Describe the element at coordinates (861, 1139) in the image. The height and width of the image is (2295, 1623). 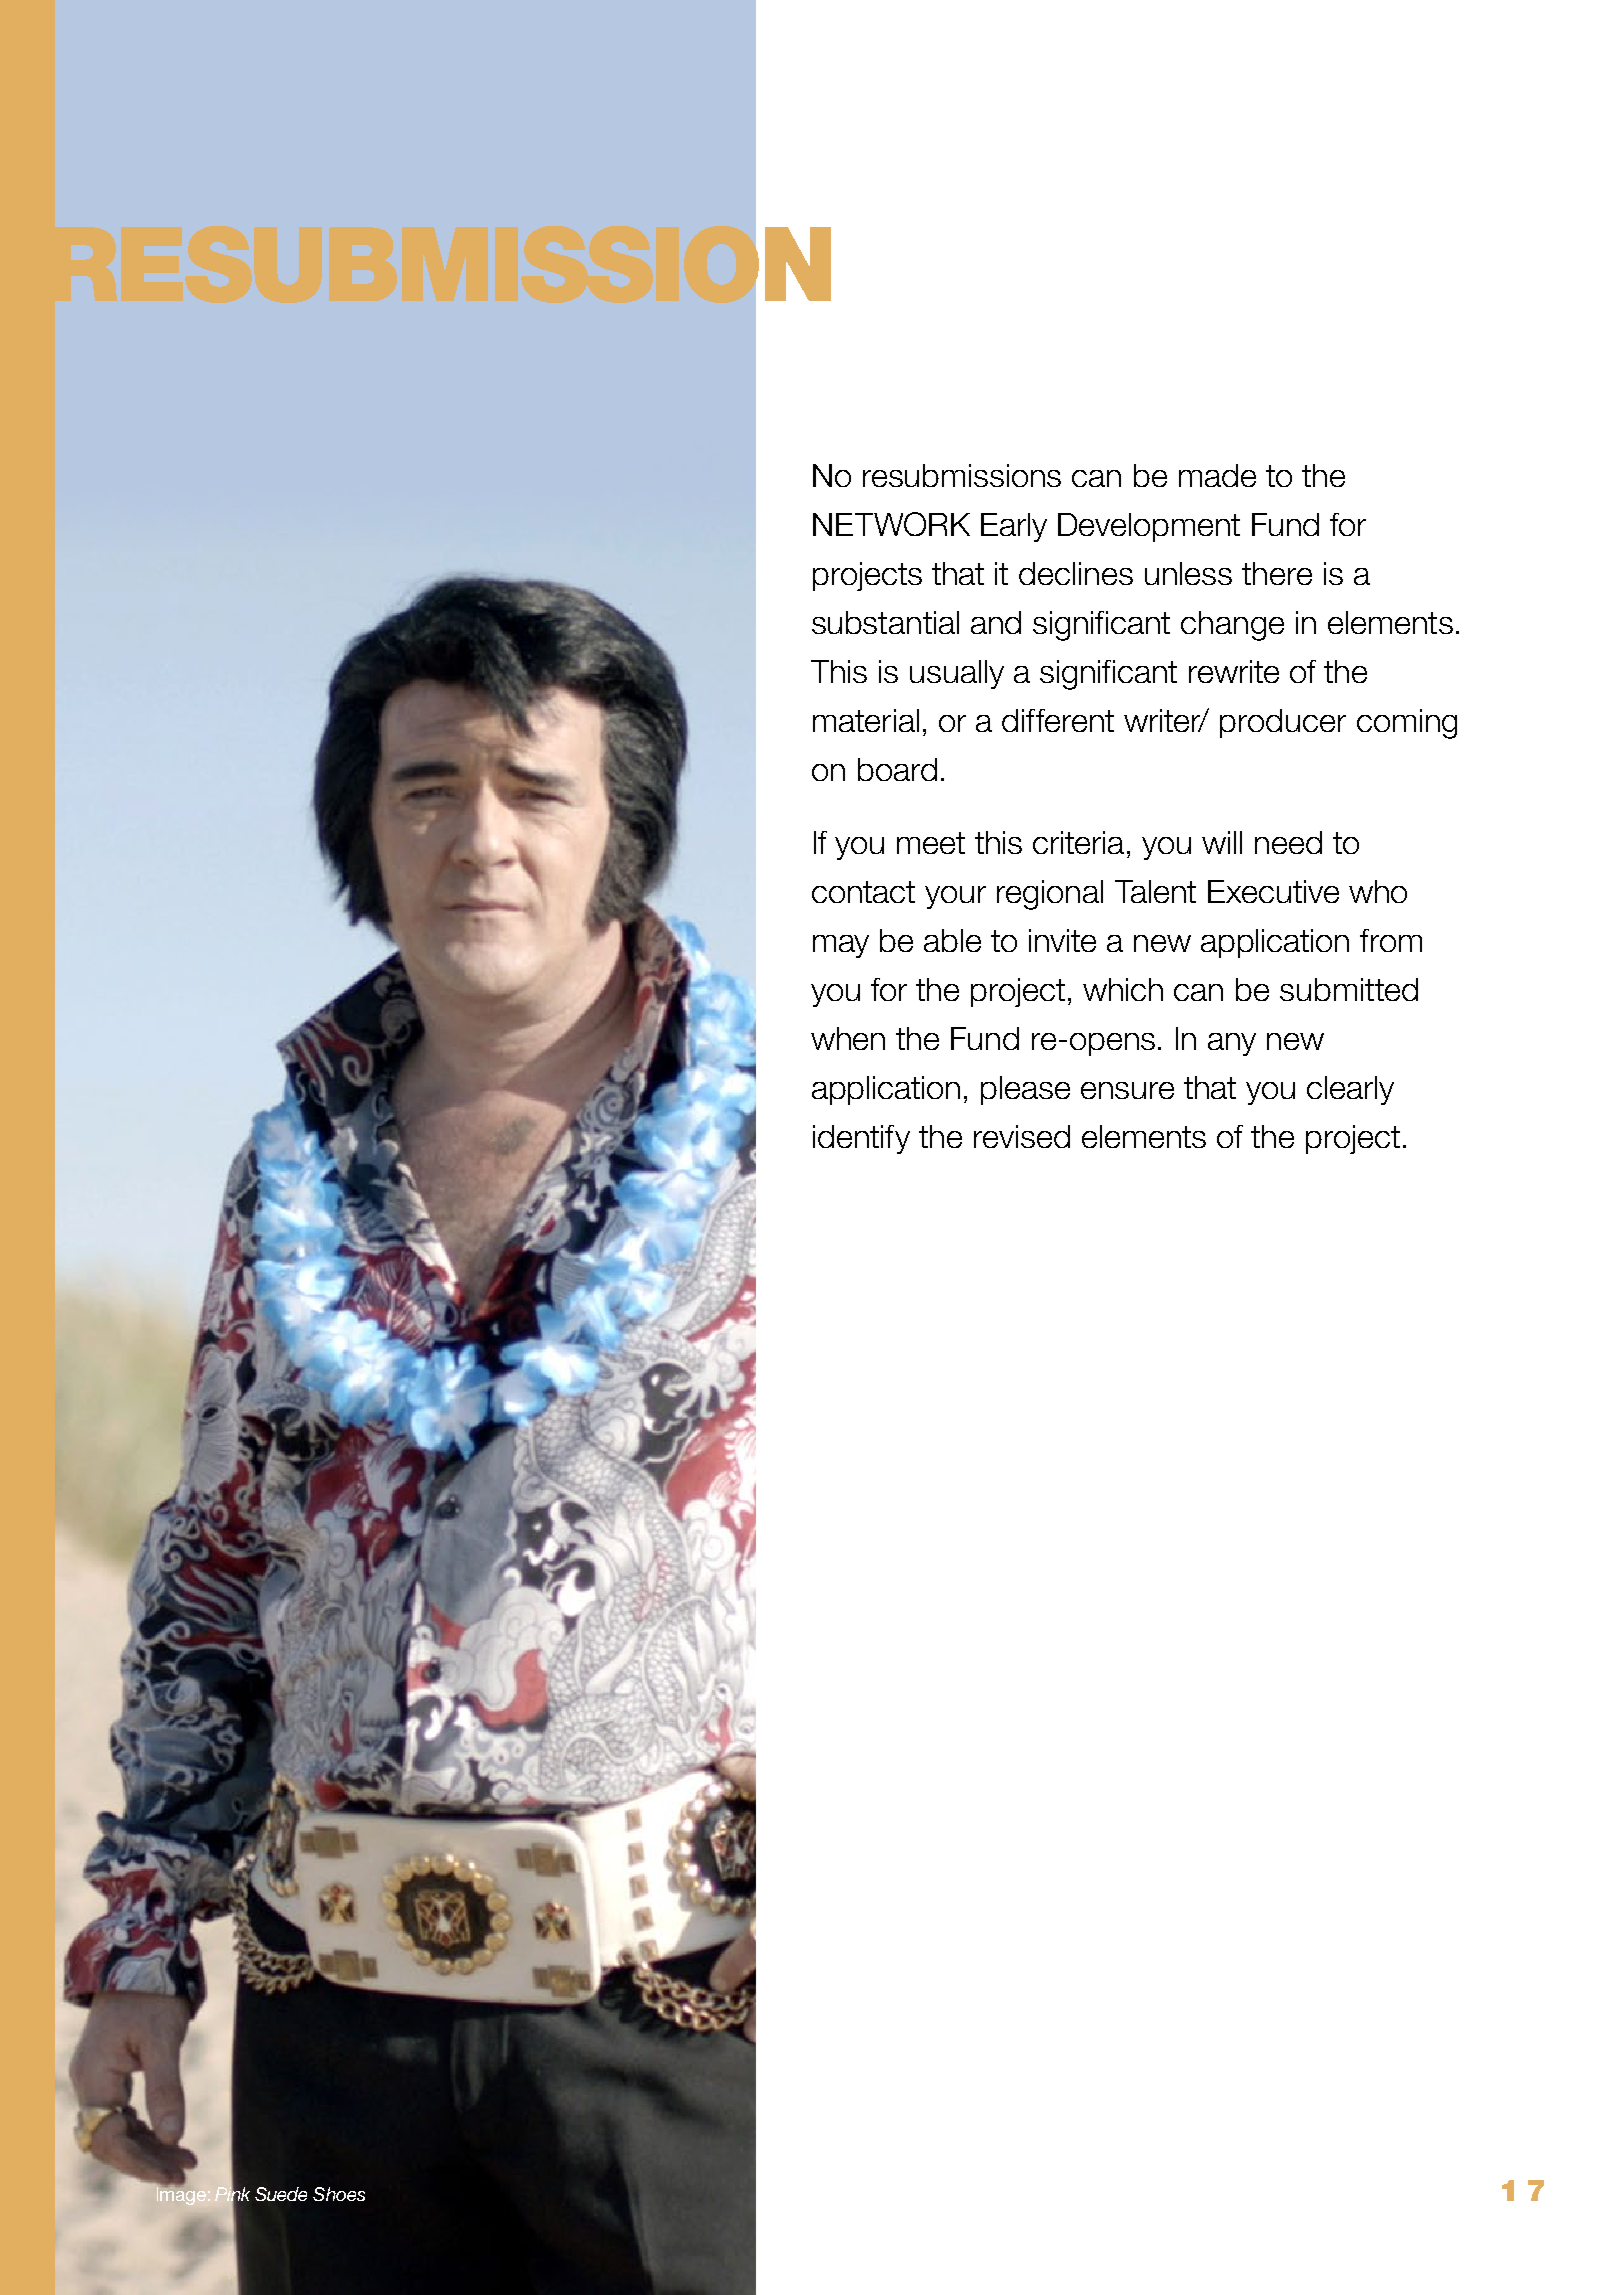
I see `identify` at that location.
